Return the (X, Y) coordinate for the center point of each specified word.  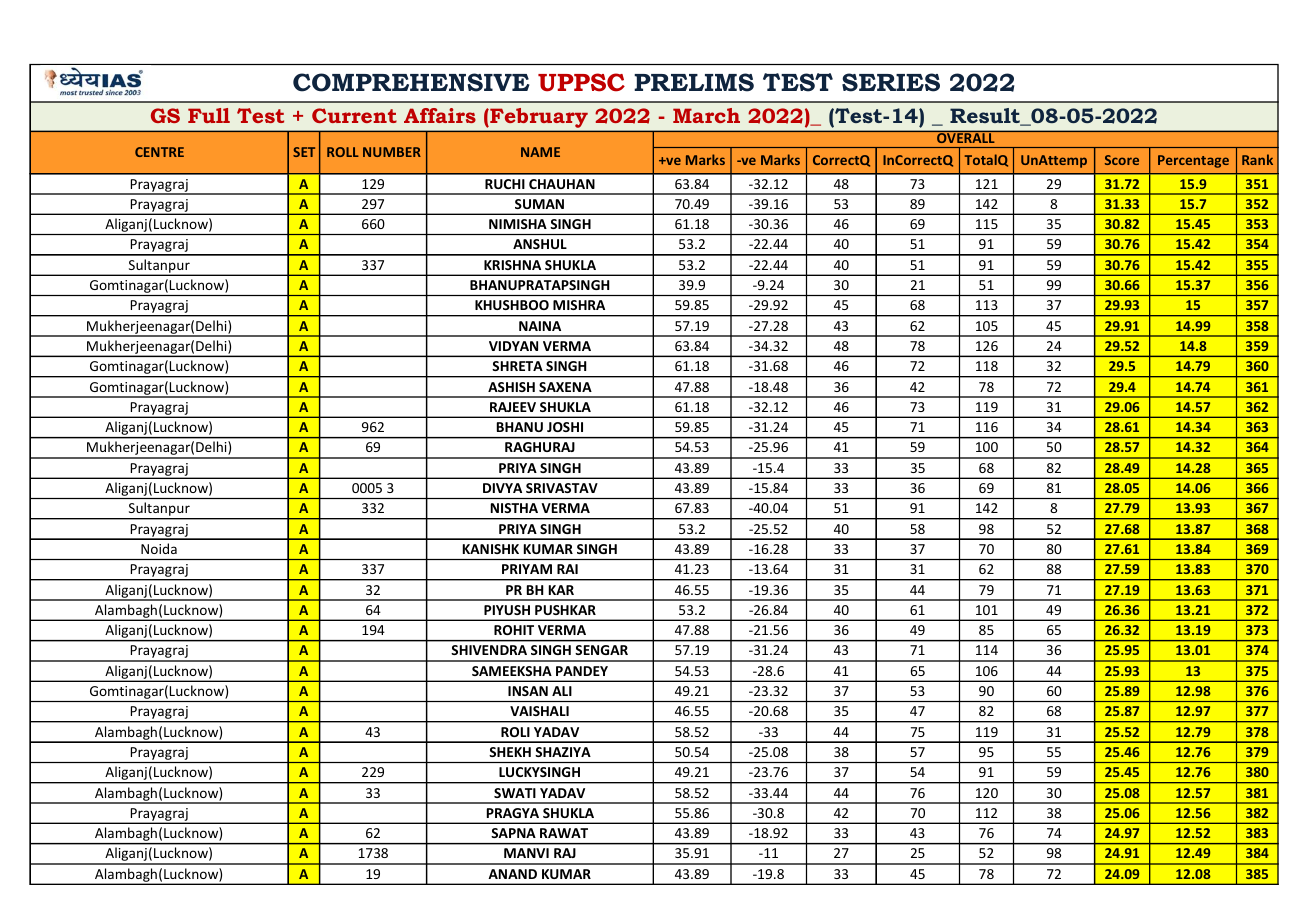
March (706, 115)
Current (354, 115)
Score (1122, 160)
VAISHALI (539, 711)
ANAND (512, 874)
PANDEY (582, 671)
